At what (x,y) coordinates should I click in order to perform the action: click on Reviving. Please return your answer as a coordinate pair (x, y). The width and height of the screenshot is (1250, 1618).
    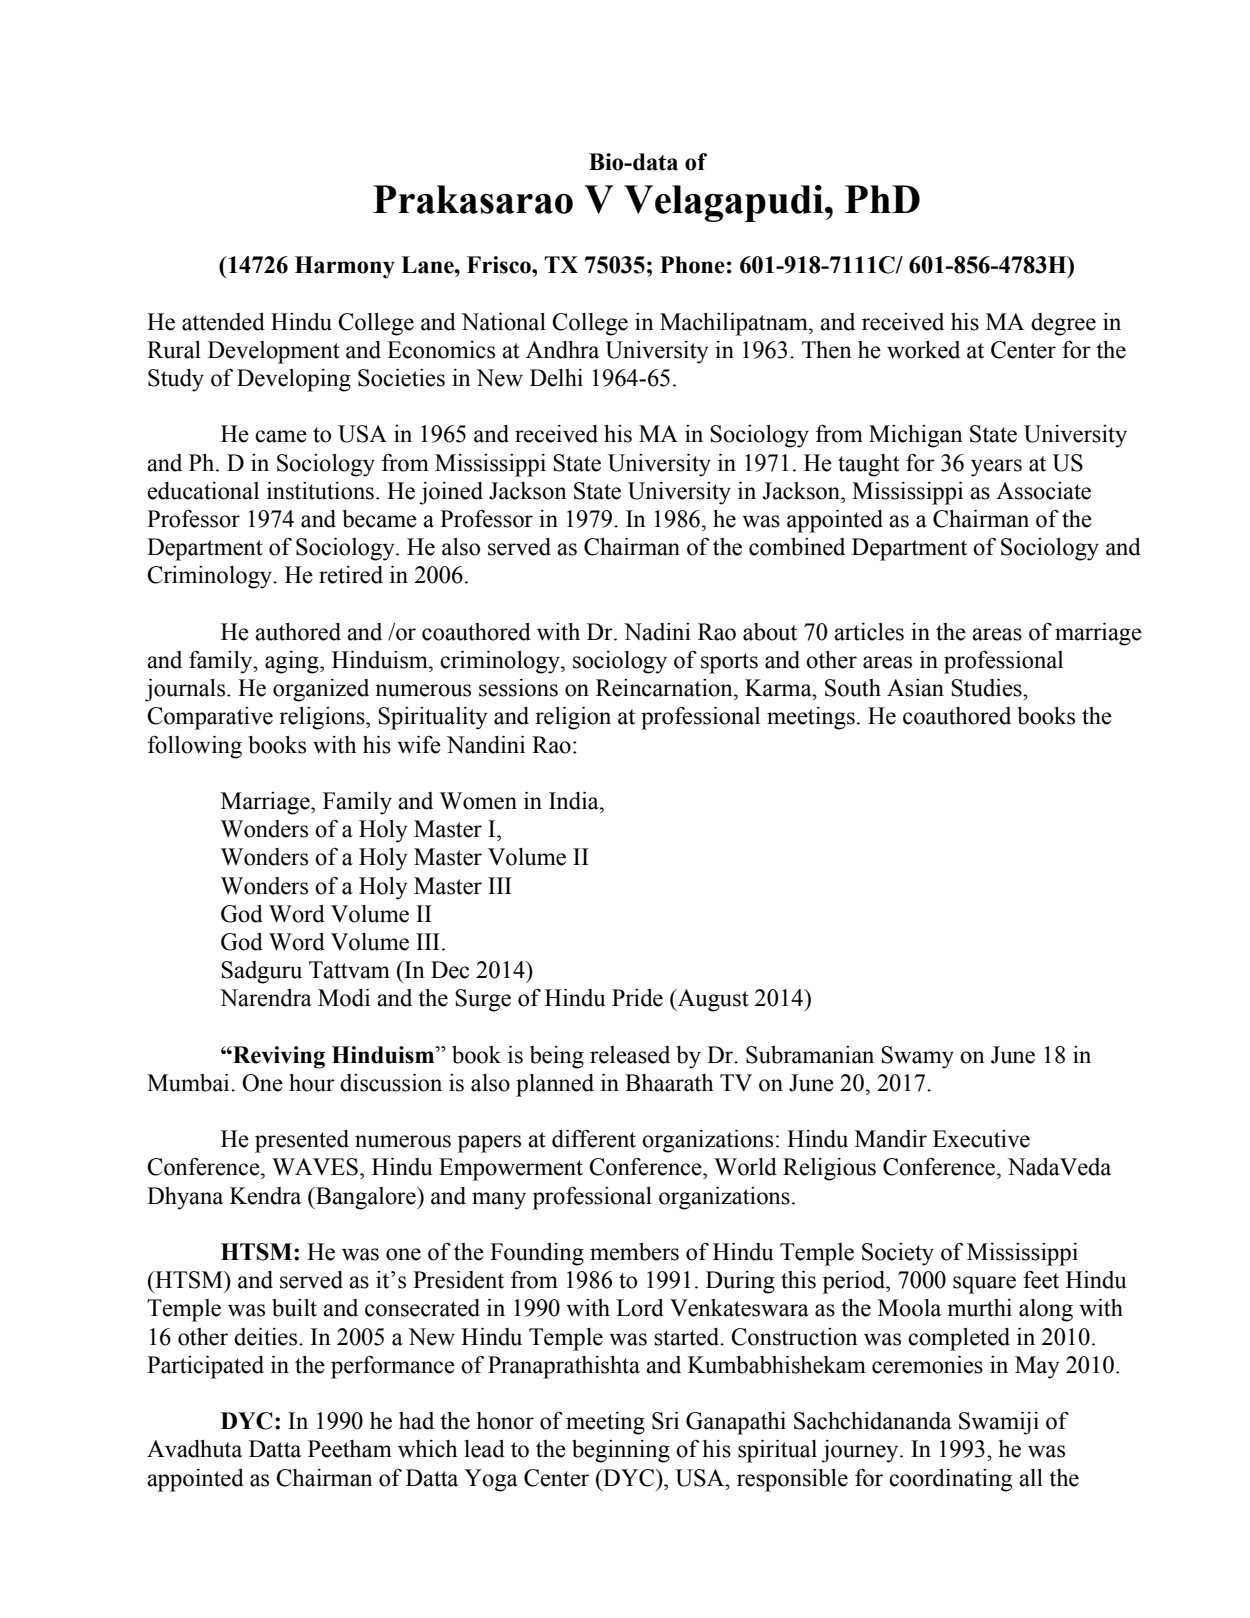
    Looking at the image, I should click on (278, 1057).
